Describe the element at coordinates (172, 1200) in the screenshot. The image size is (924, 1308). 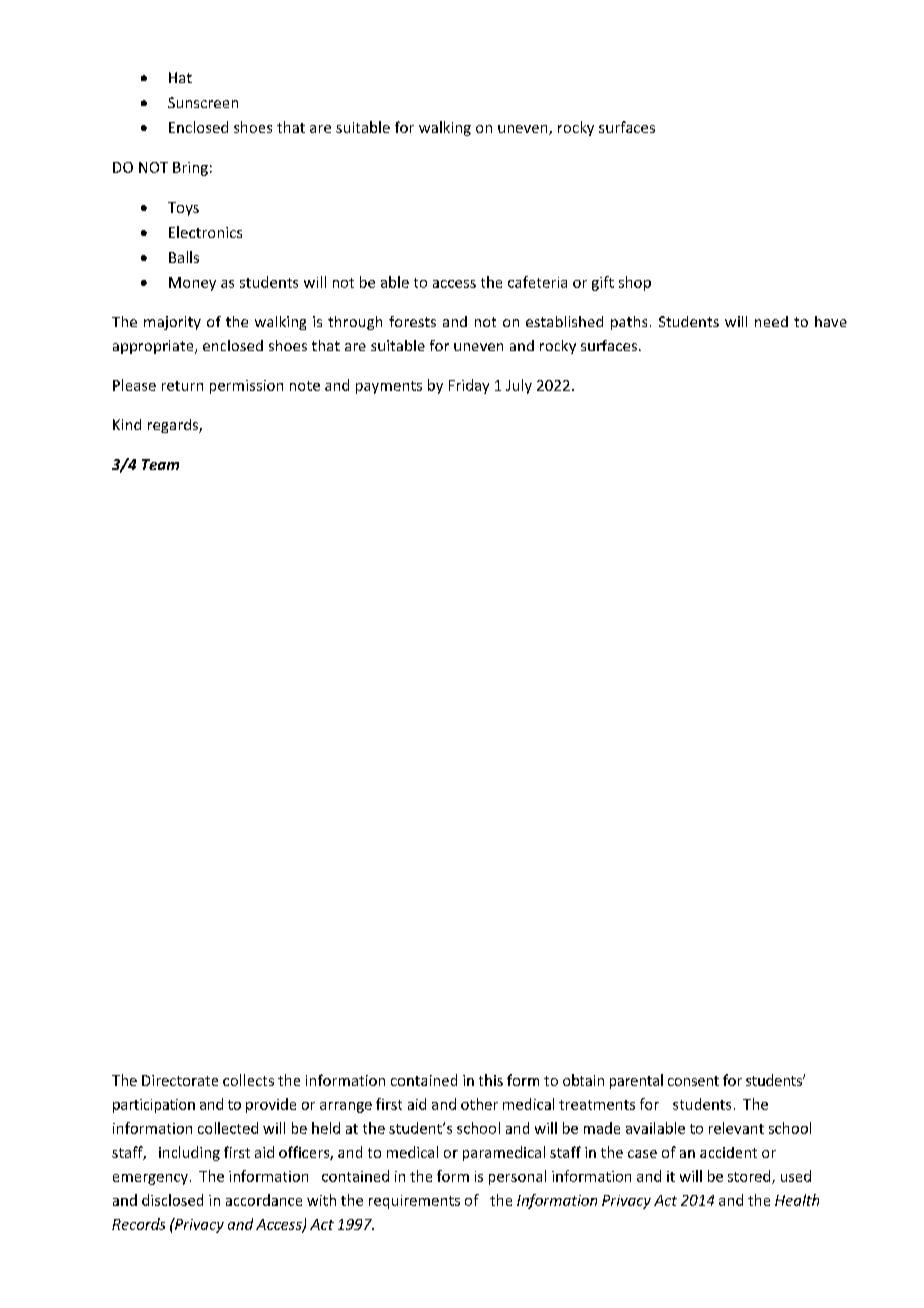
I see `disclosed` at that location.
